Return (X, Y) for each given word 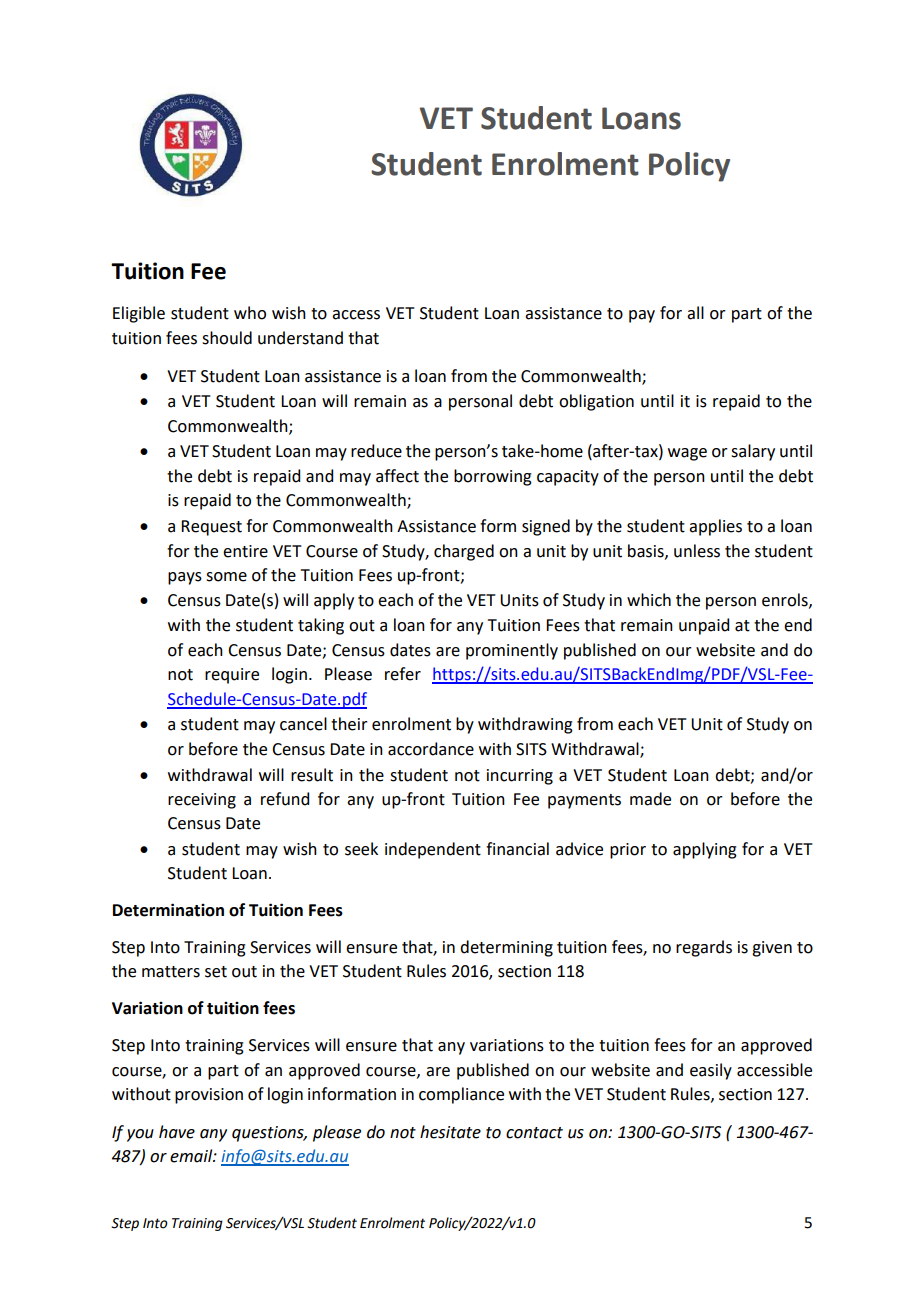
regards (704, 948)
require (232, 676)
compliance (461, 1095)
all (695, 313)
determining (506, 948)
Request (211, 528)
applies (715, 527)
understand (300, 338)
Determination (168, 910)
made (650, 799)
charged (464, 552)
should (227, 338)
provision (209, 1096)
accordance (431, 749)
